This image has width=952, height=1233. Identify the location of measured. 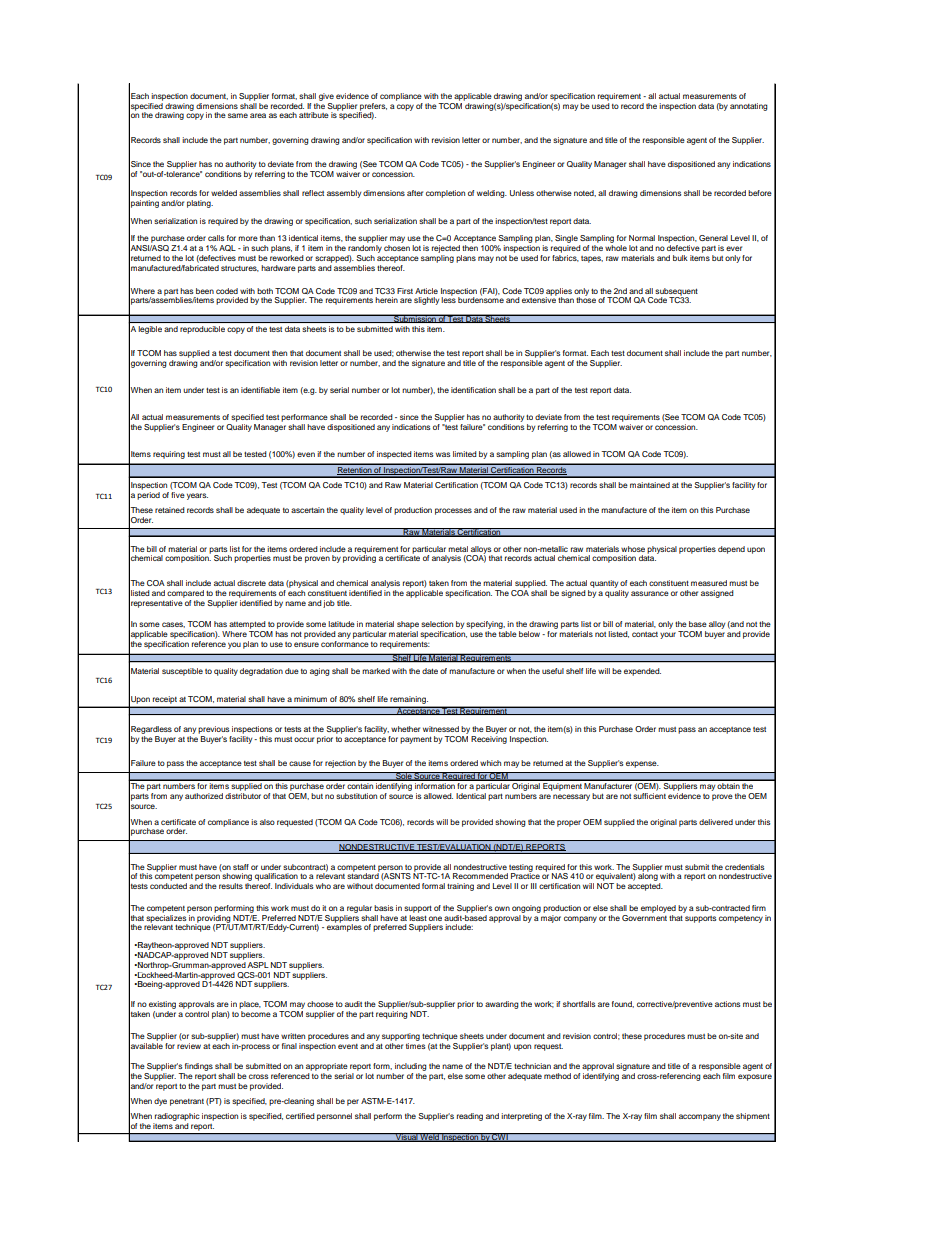
(709, 583).
